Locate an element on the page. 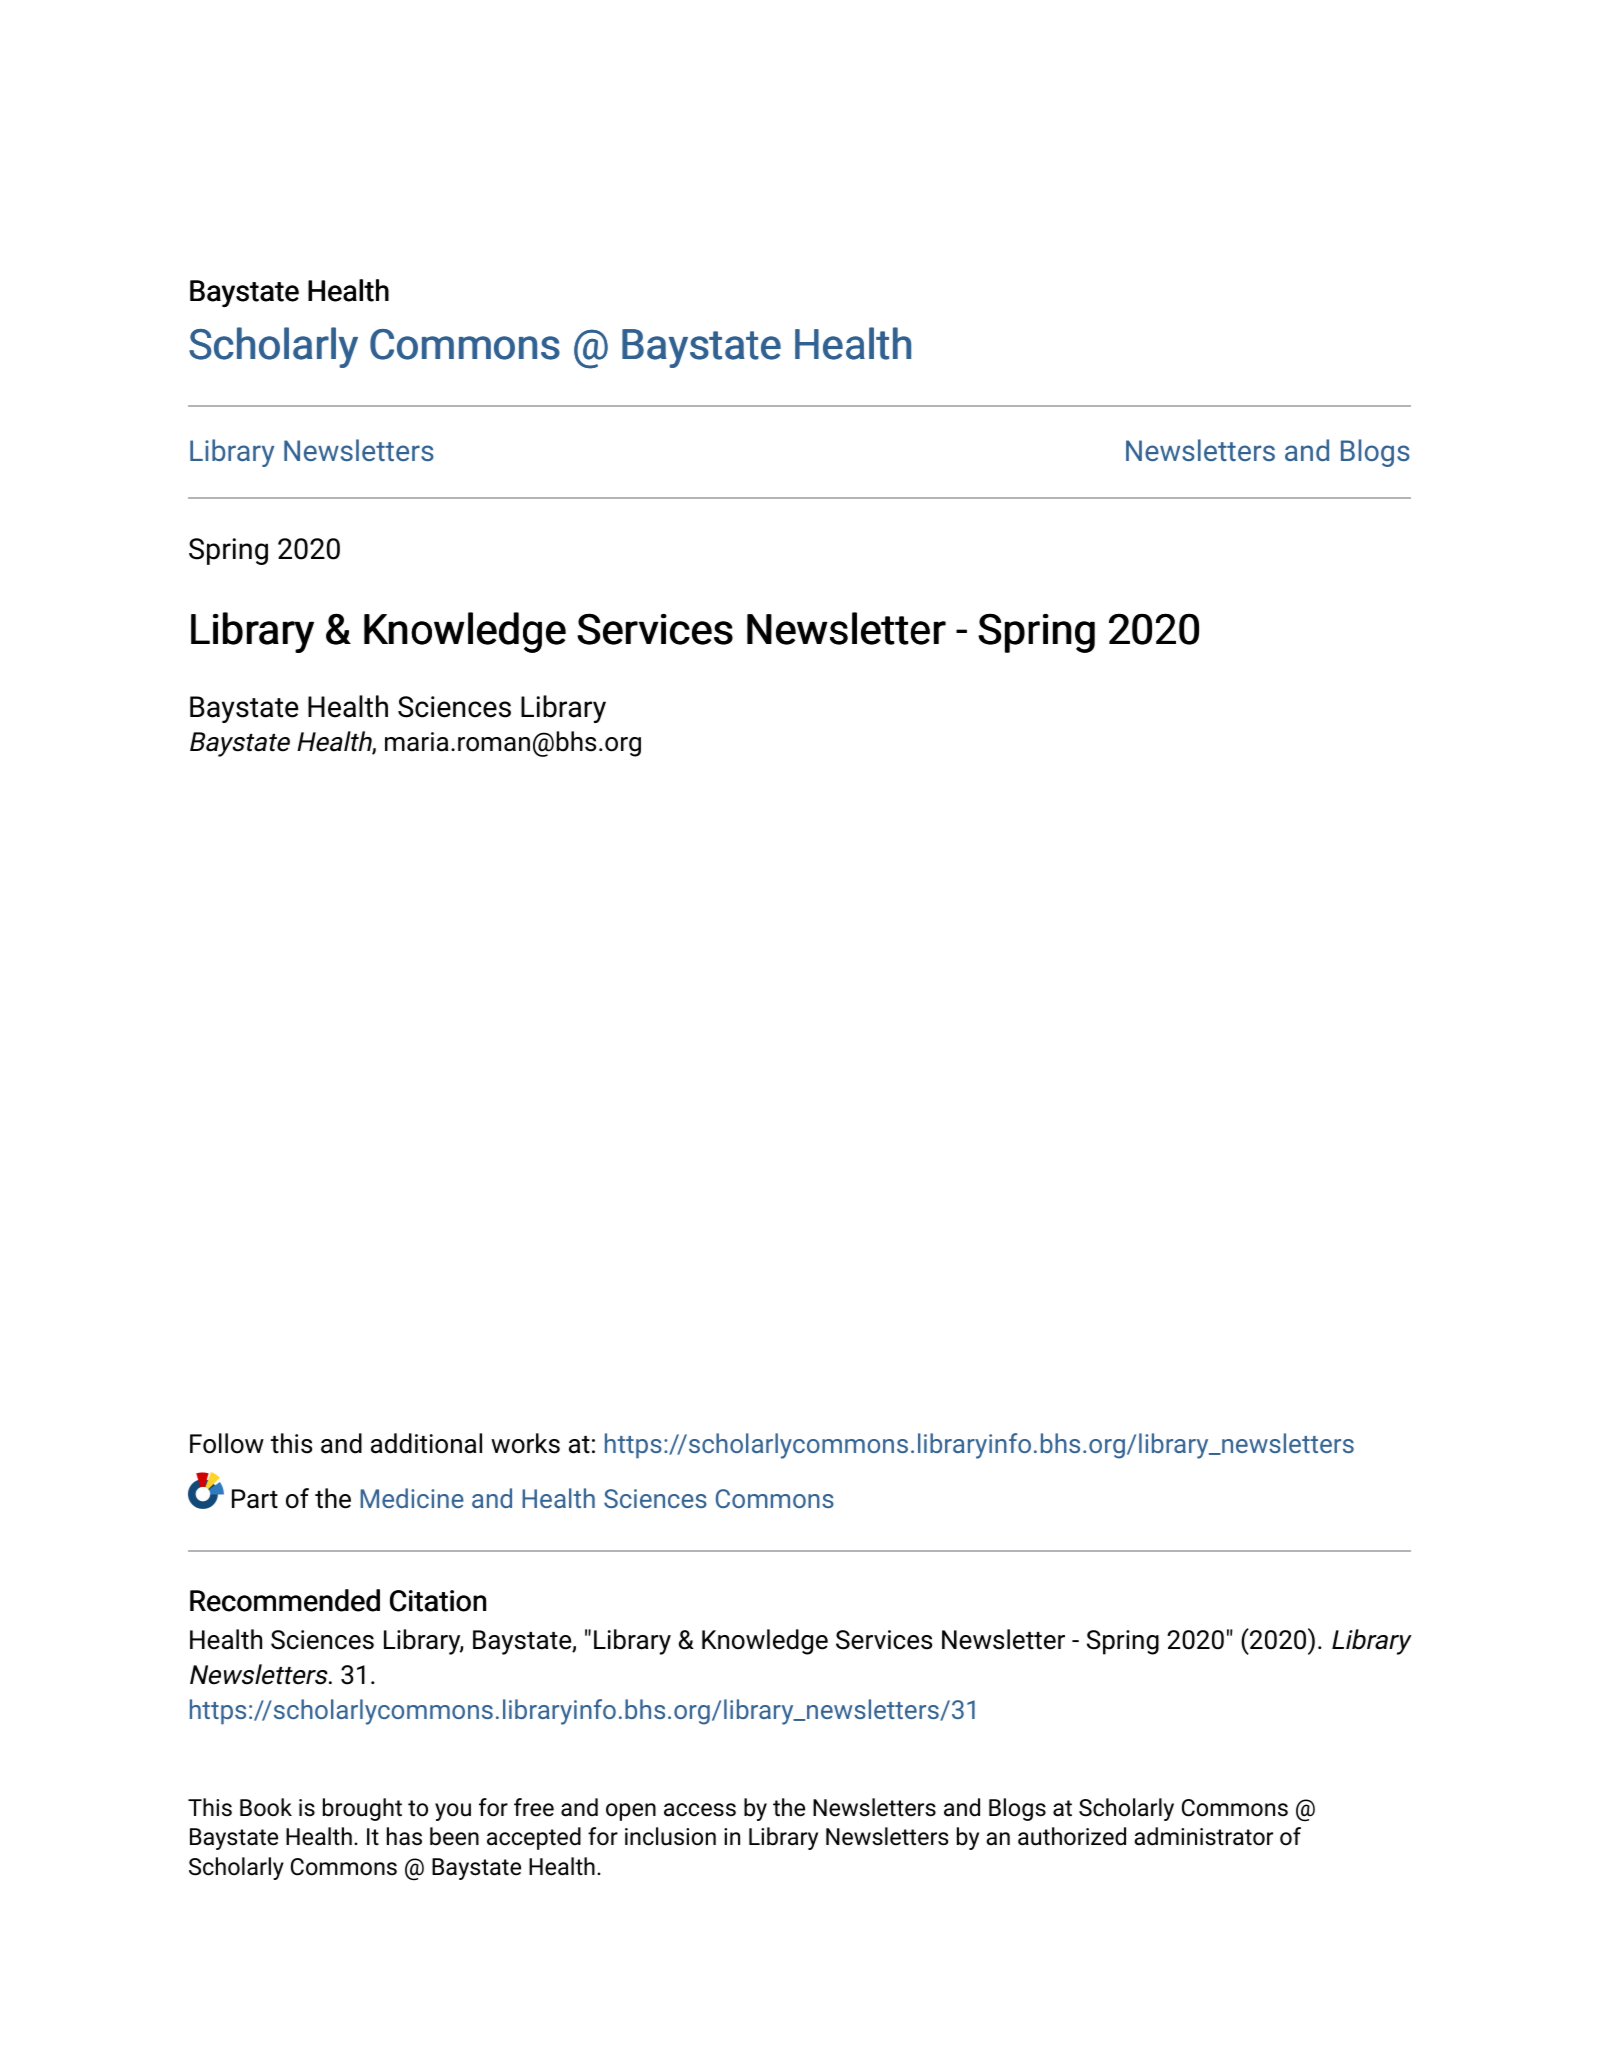 The width and height of the document is (1599, 2070). works is located at coordinates (525, 1443).
